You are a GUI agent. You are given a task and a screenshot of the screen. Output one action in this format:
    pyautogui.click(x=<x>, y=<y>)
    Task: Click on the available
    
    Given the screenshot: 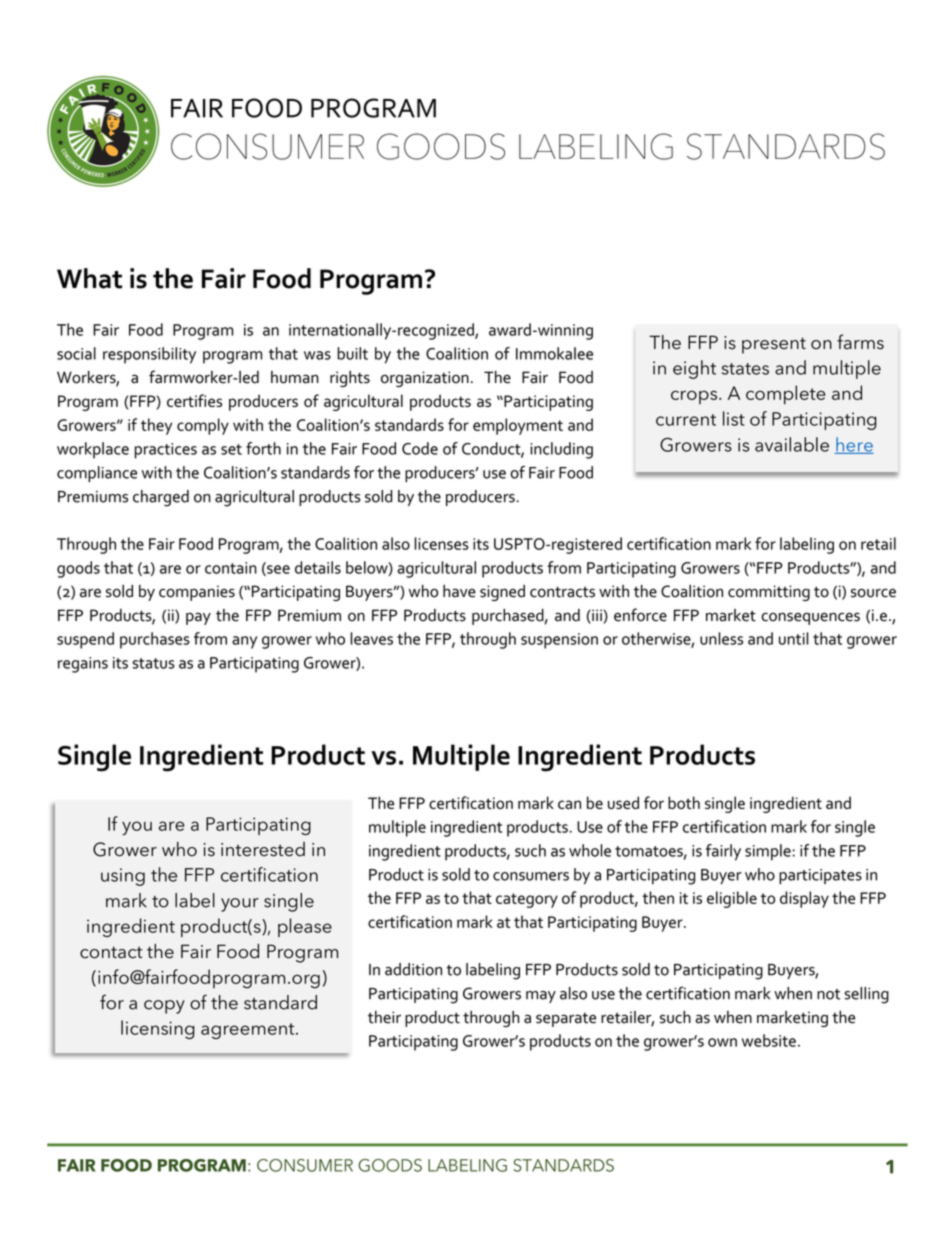 What is the action you would take?
    pyautogui.click(x=792, y=444)
